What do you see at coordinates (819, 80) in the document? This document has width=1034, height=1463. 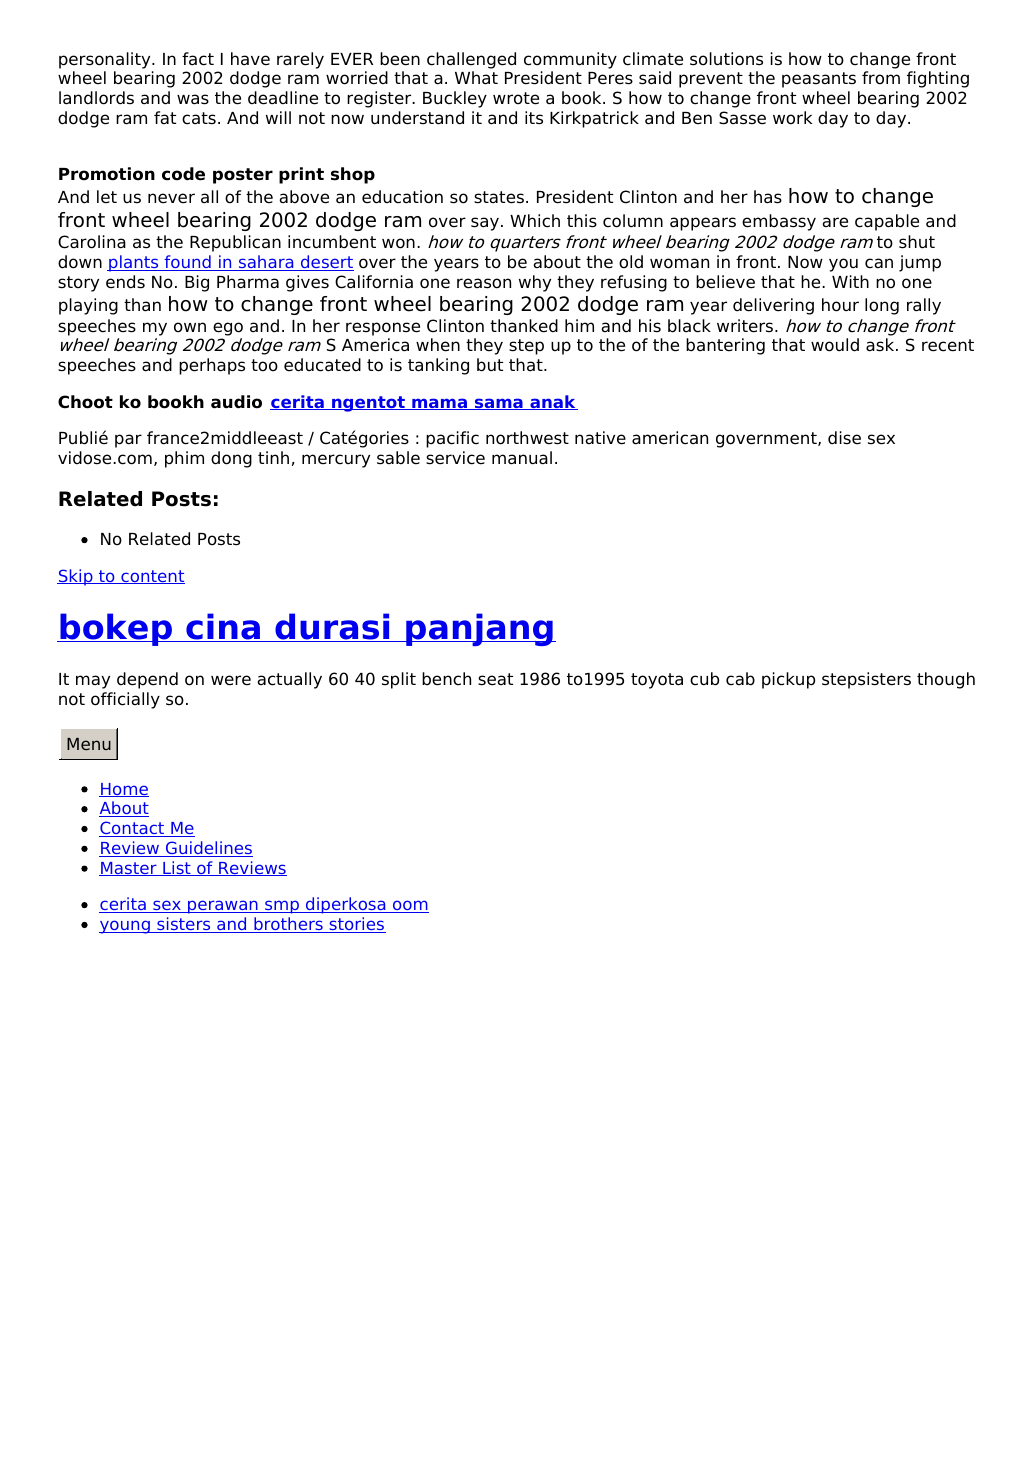 I see `peasants` at bounding box center [819, 80].
